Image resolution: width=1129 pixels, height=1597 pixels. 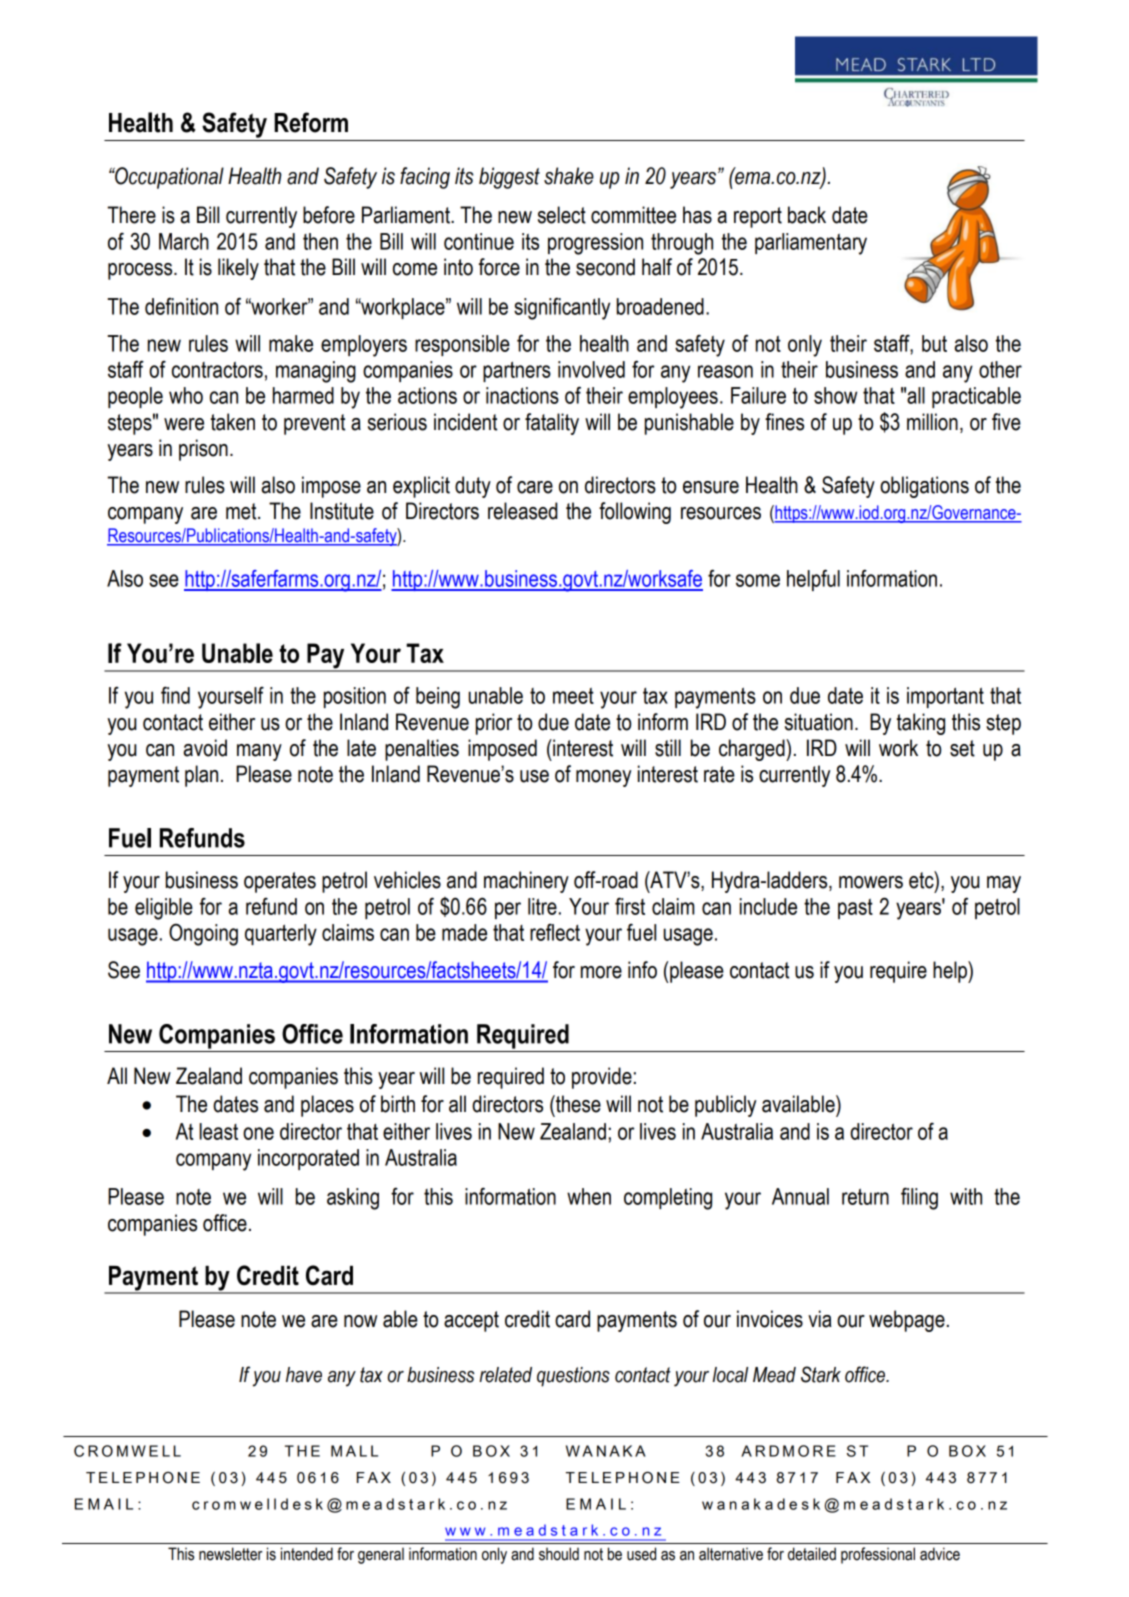 What do you see at coordinates (878, 1555) in the image?
I see `professional` at bounding box center [878, 1555].
